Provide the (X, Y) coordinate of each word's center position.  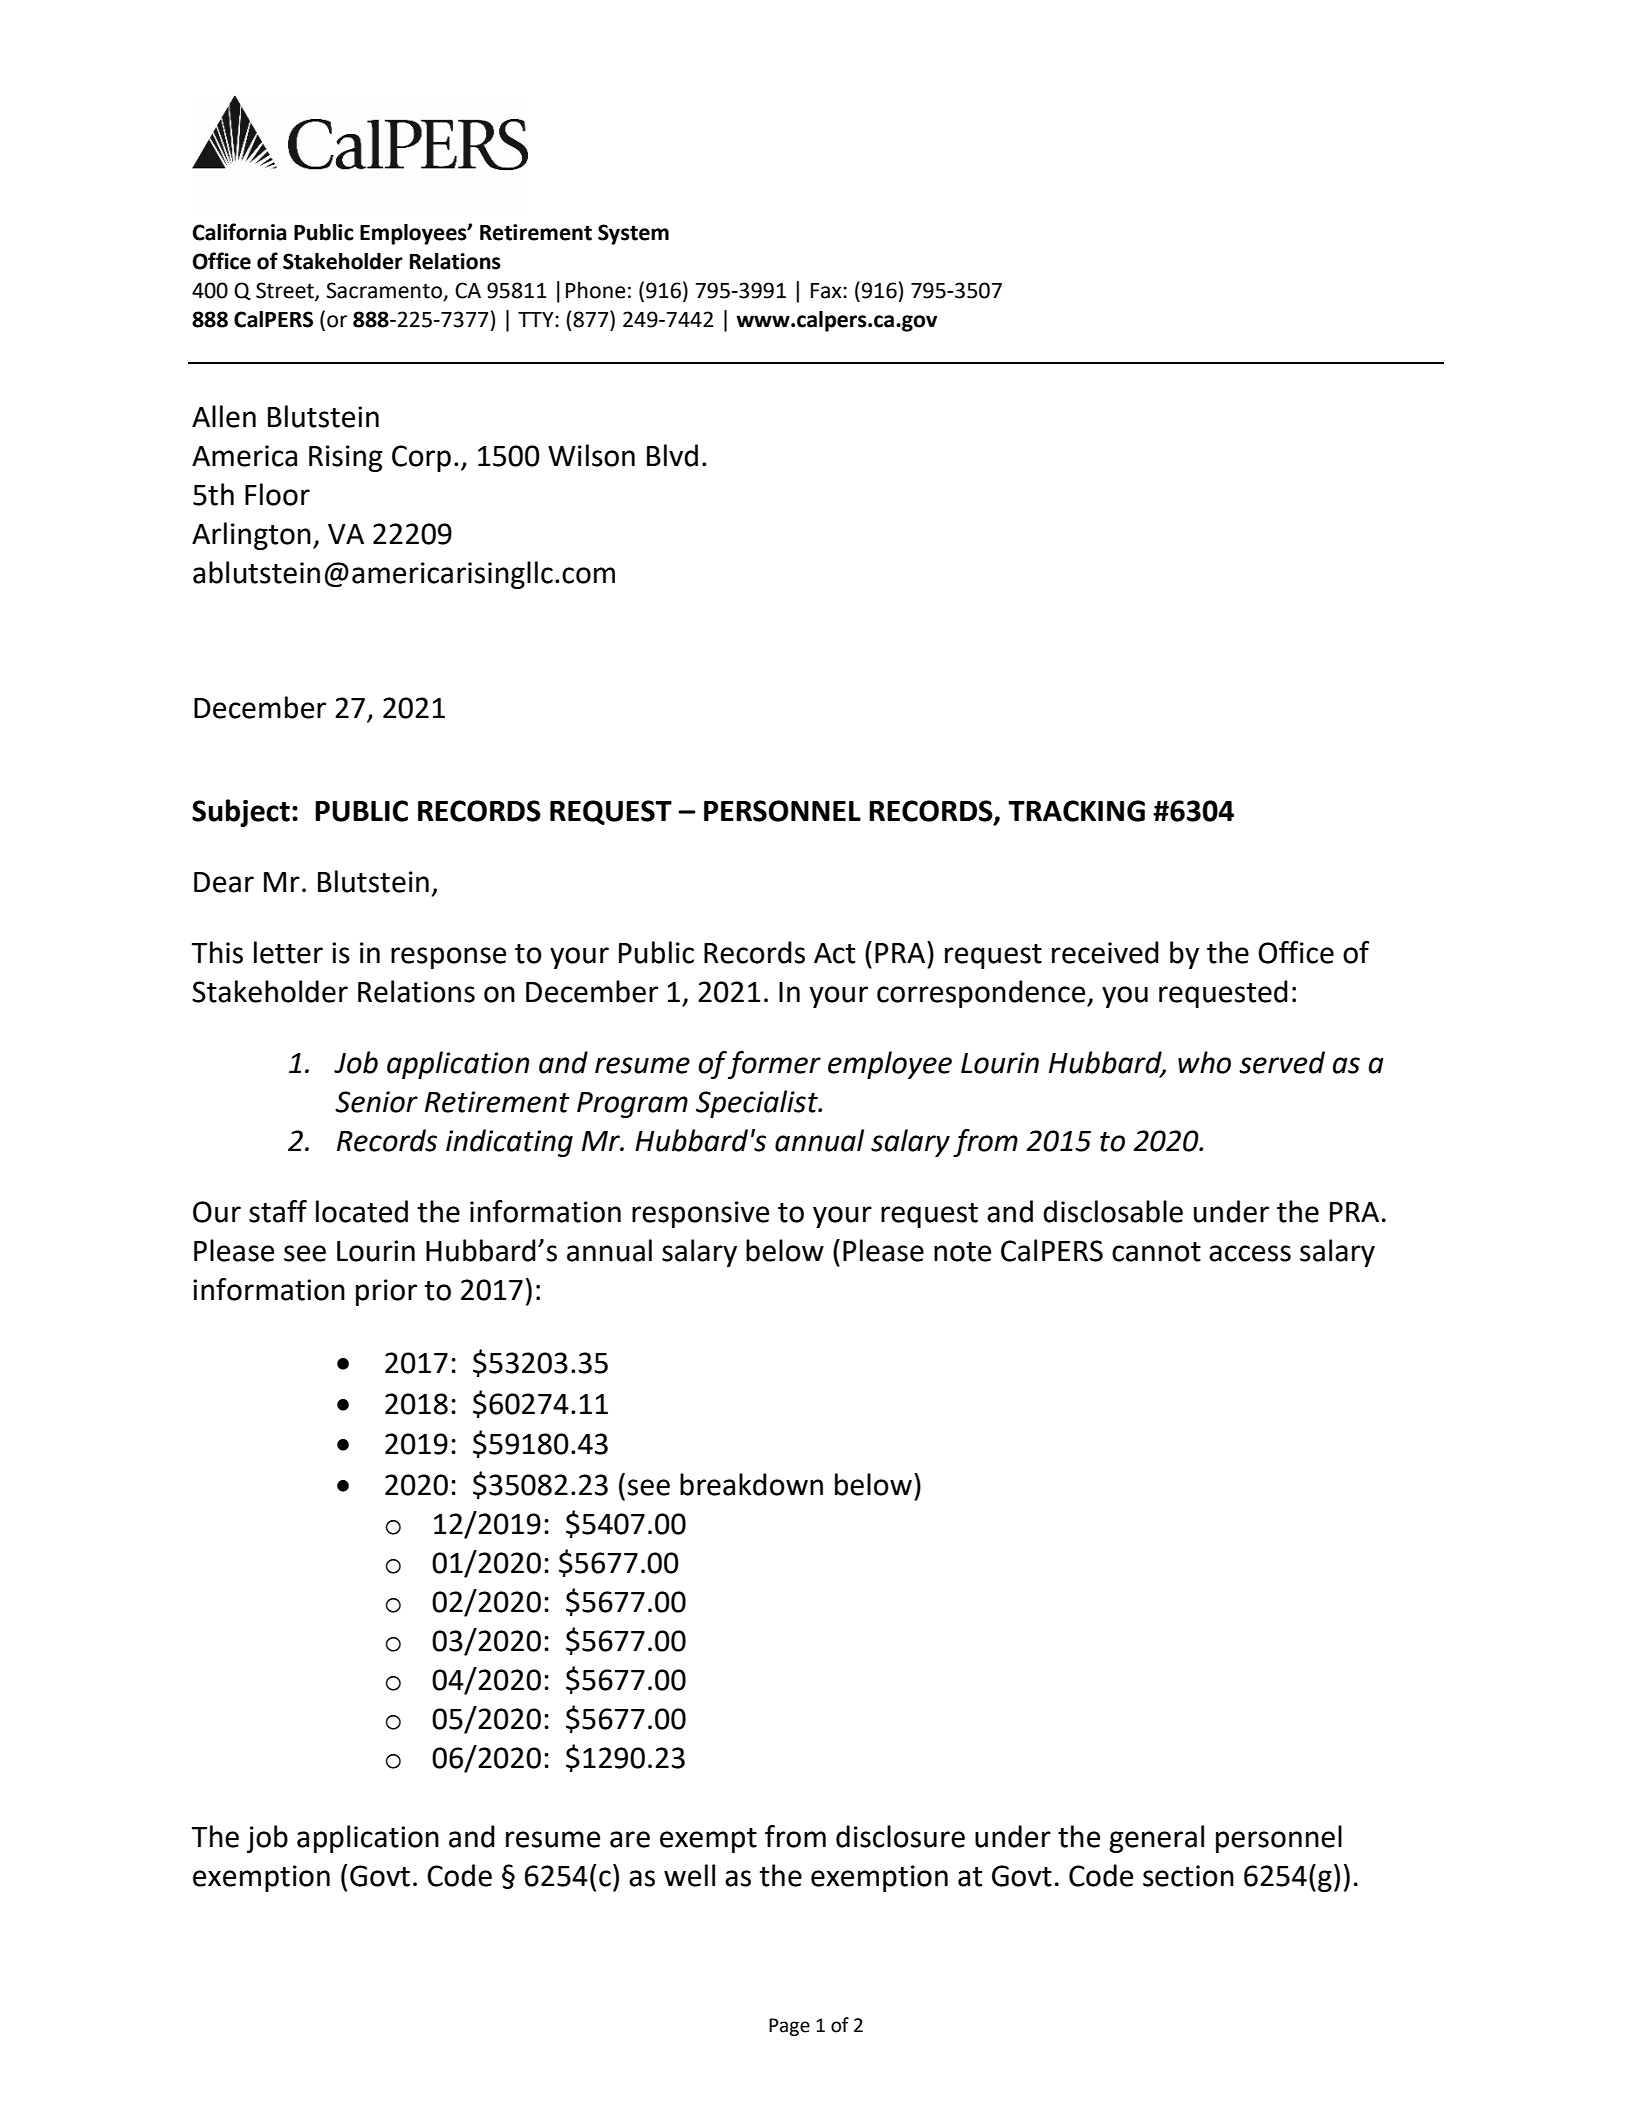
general (1156, 1839)
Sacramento (385, 291)
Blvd (672, 455)
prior (386, 1292)
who (1204, 1062)
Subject (241, 813)
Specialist (758, 1104)
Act (834, 953)
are (630, 1839)
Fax (827, 291)
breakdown (751, 1484)
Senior (376, 1102)
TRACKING (1076, 811)
